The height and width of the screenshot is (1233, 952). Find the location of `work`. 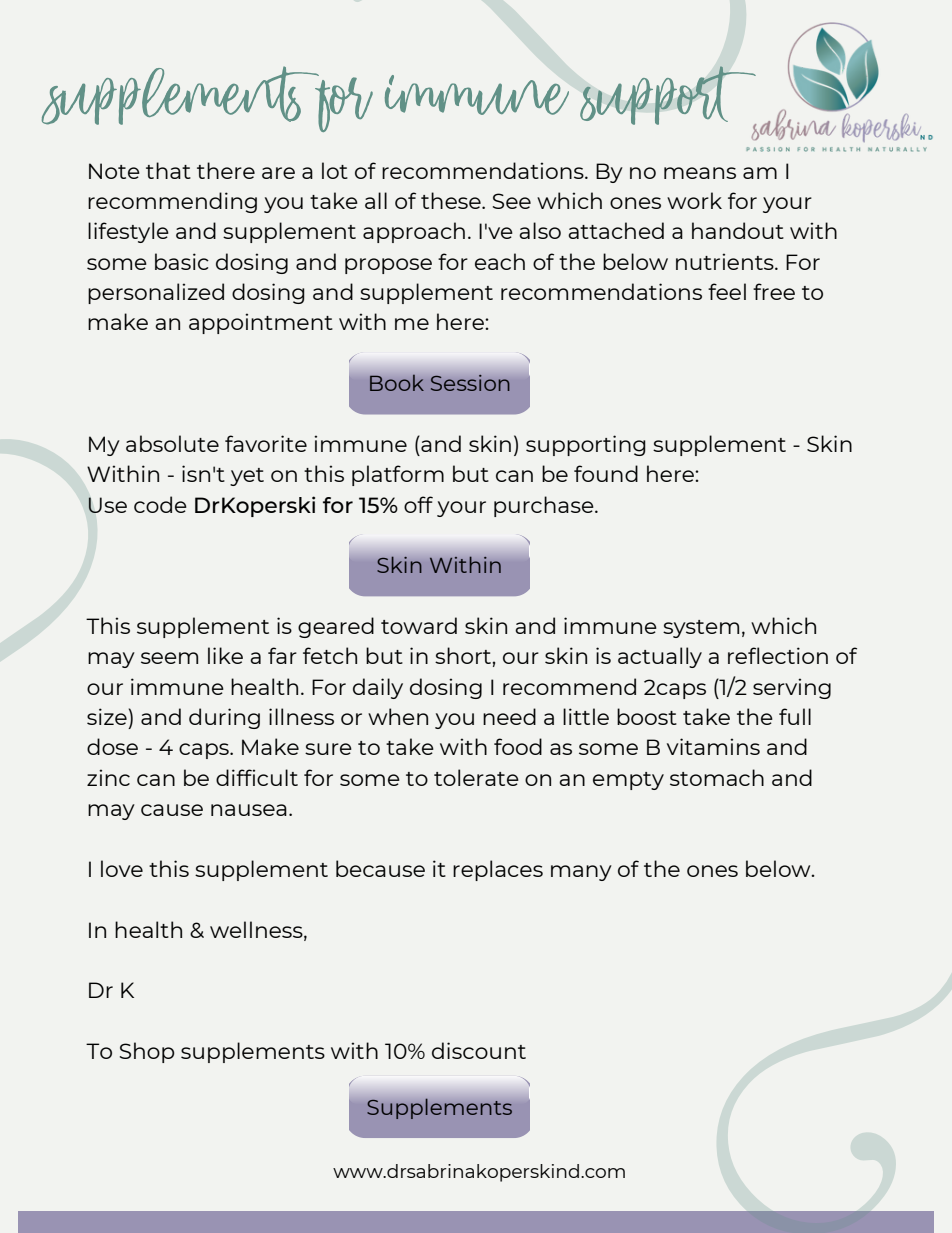

work is located at coordinates (694, 200).
